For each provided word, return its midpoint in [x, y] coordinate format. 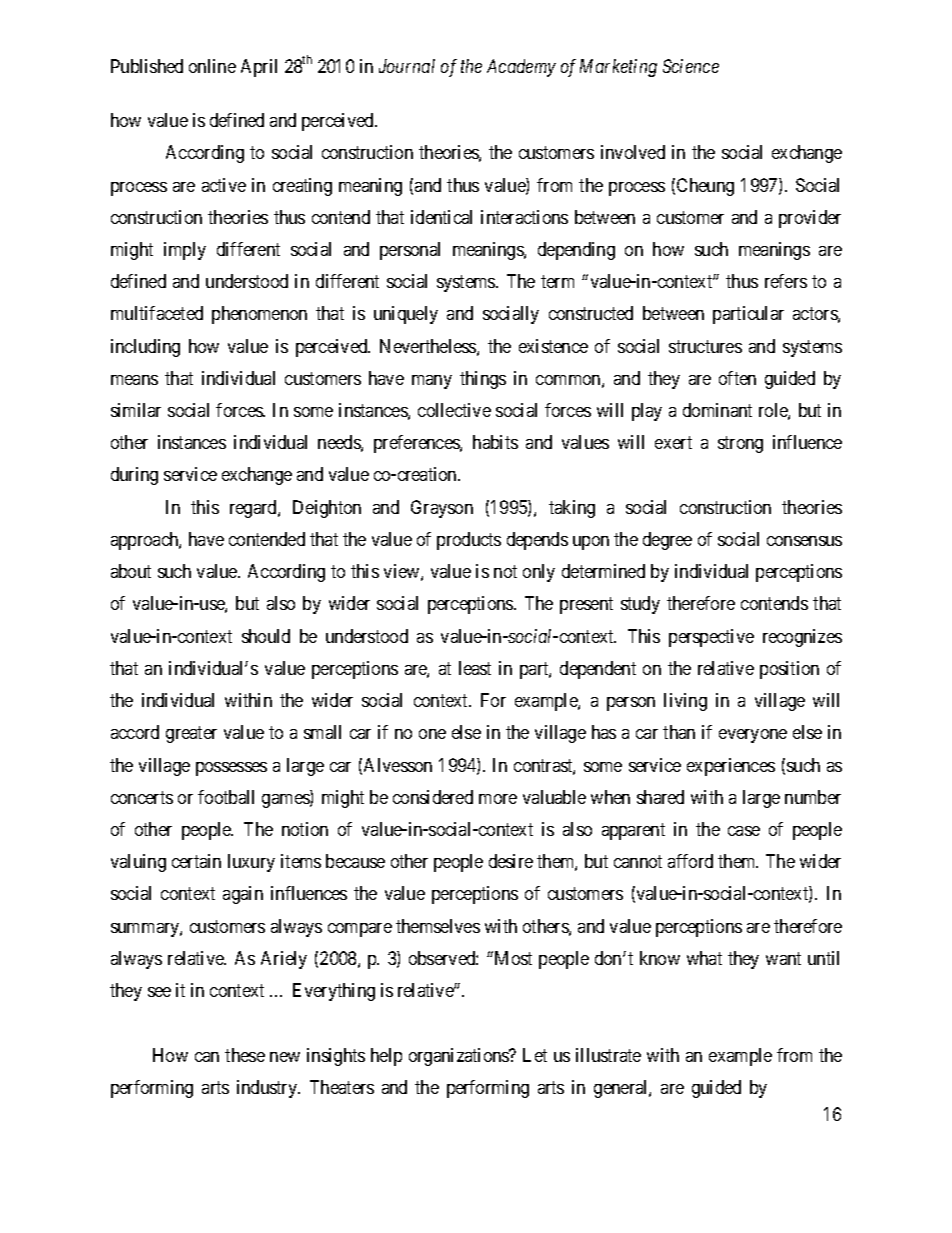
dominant [717, 410]
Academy [521, 68]
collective [454, 410]
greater [191, 735]
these [245, 1055]
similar [136, 410]
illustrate [608, 1055]
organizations [460, 1057]
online [212, 66]
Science [691, 66]
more [498, 799]
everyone [753, 736]
